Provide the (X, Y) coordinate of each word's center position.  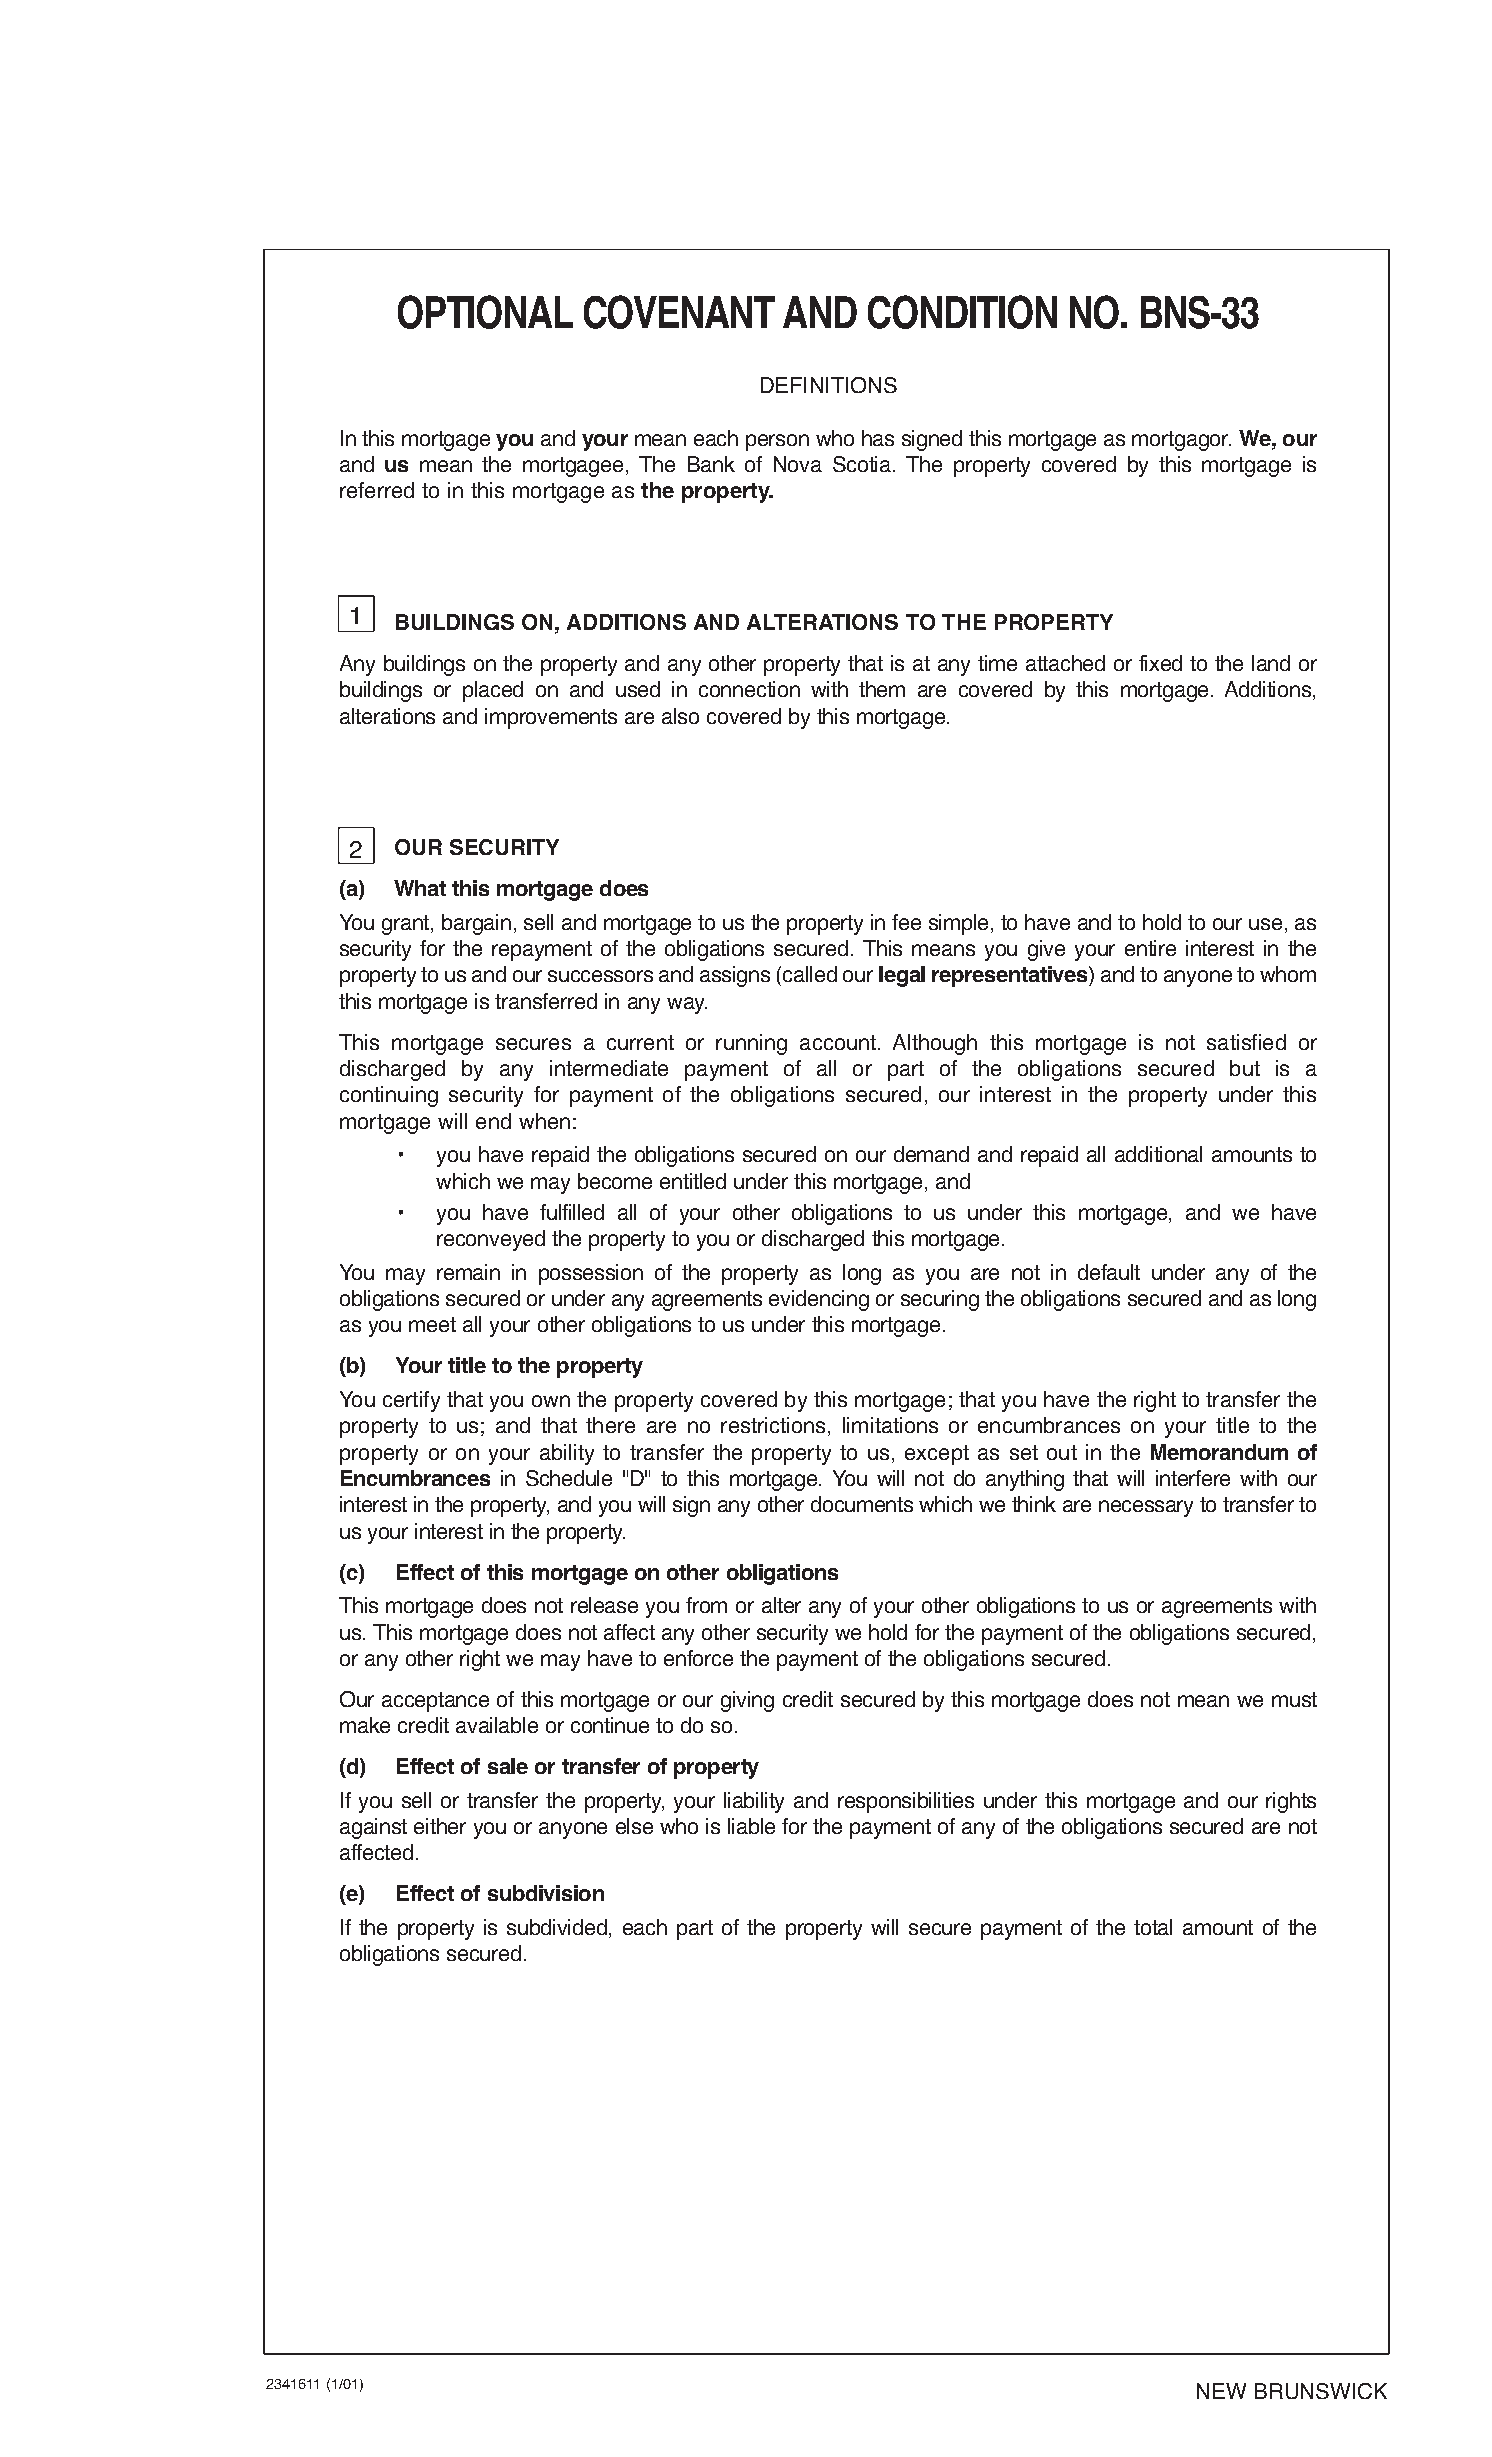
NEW (1221, 2391)
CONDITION (962, 312)
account (838, 1042)
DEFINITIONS (829, 385)
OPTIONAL (485, 312)
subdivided (557, 1927)
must (1294, 1699)
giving (747, 1701)
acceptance (435, 1702)
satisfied (1246, 1042)
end (493, 1121)
